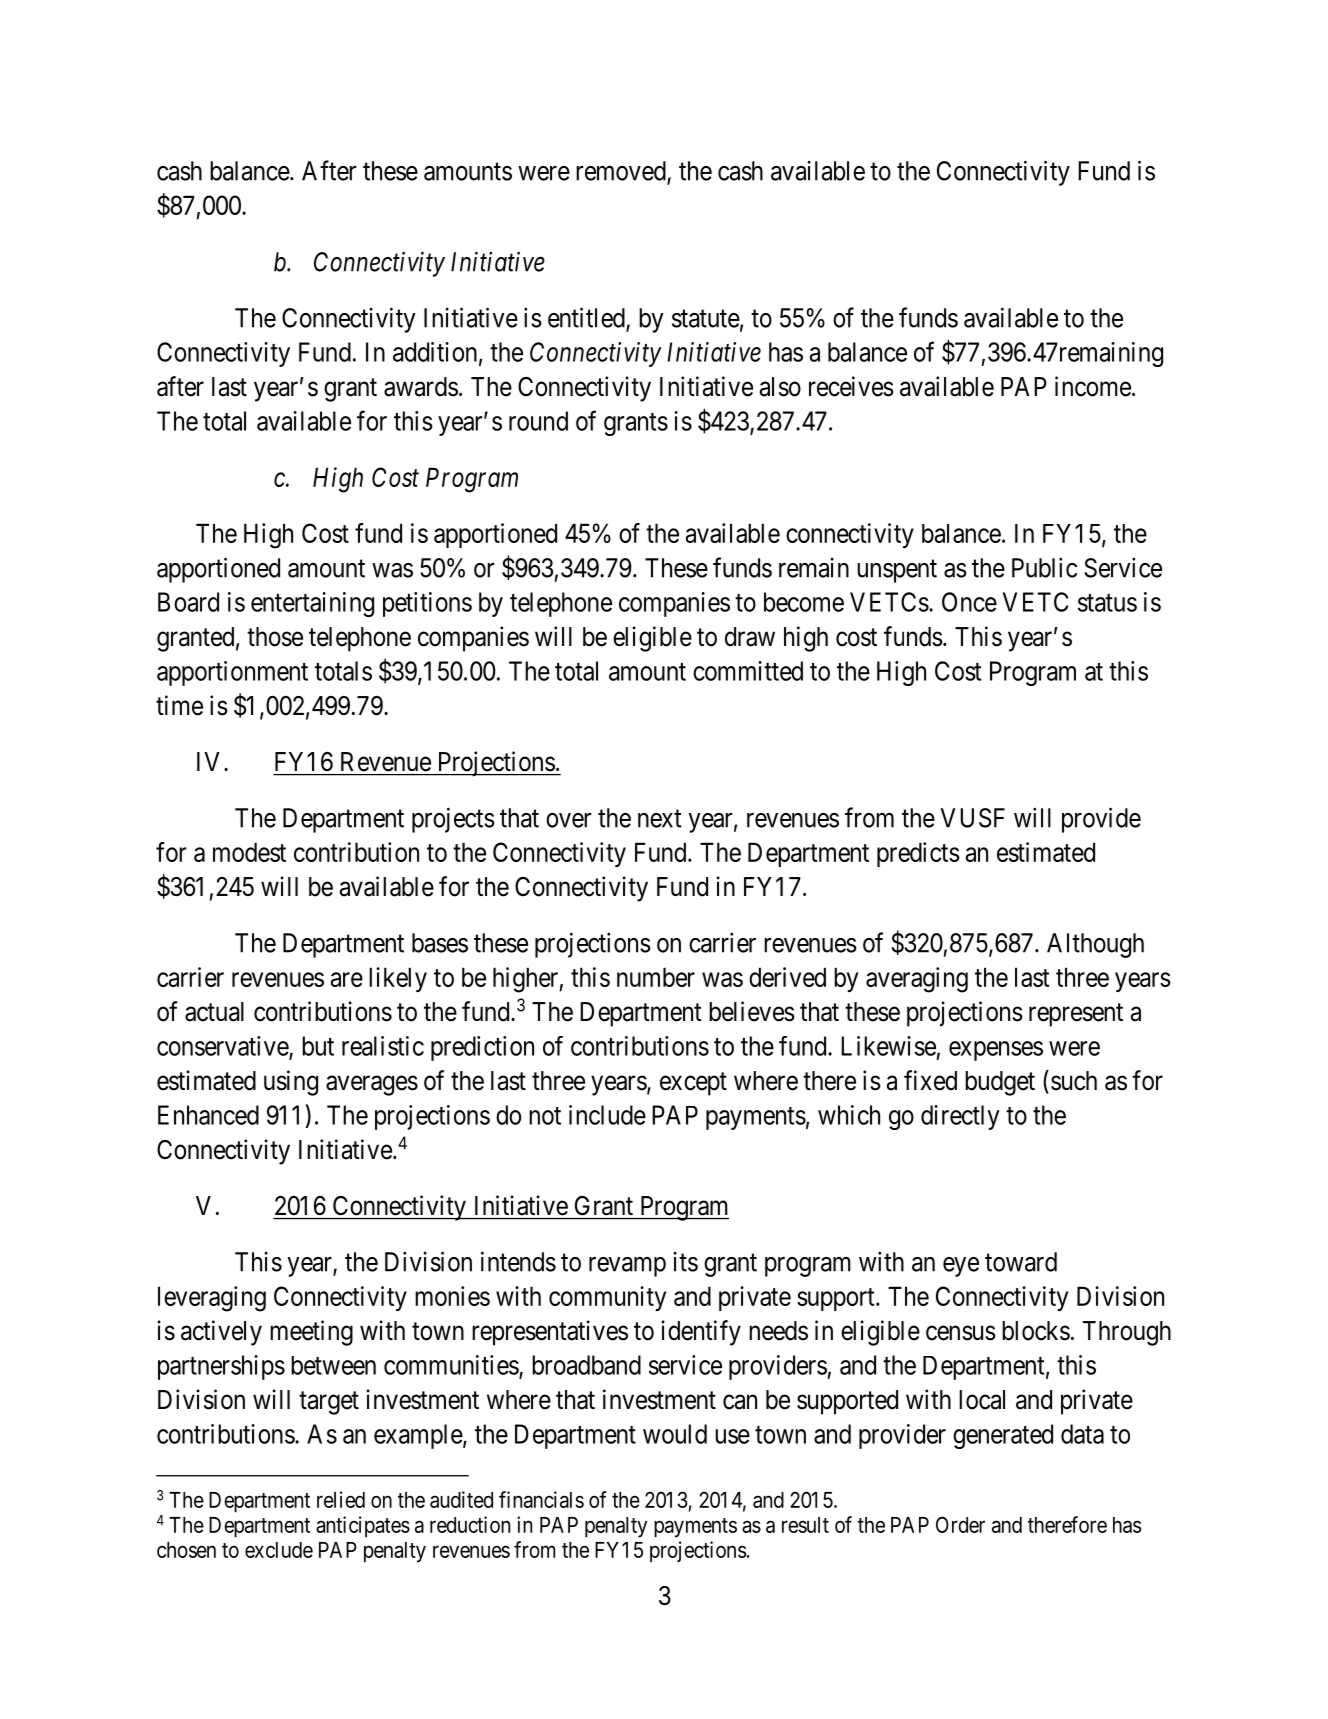  What do you see at coordinates (1044, 568) in the screenshot?
I see `Public` at bounding box center [1044, 568].
